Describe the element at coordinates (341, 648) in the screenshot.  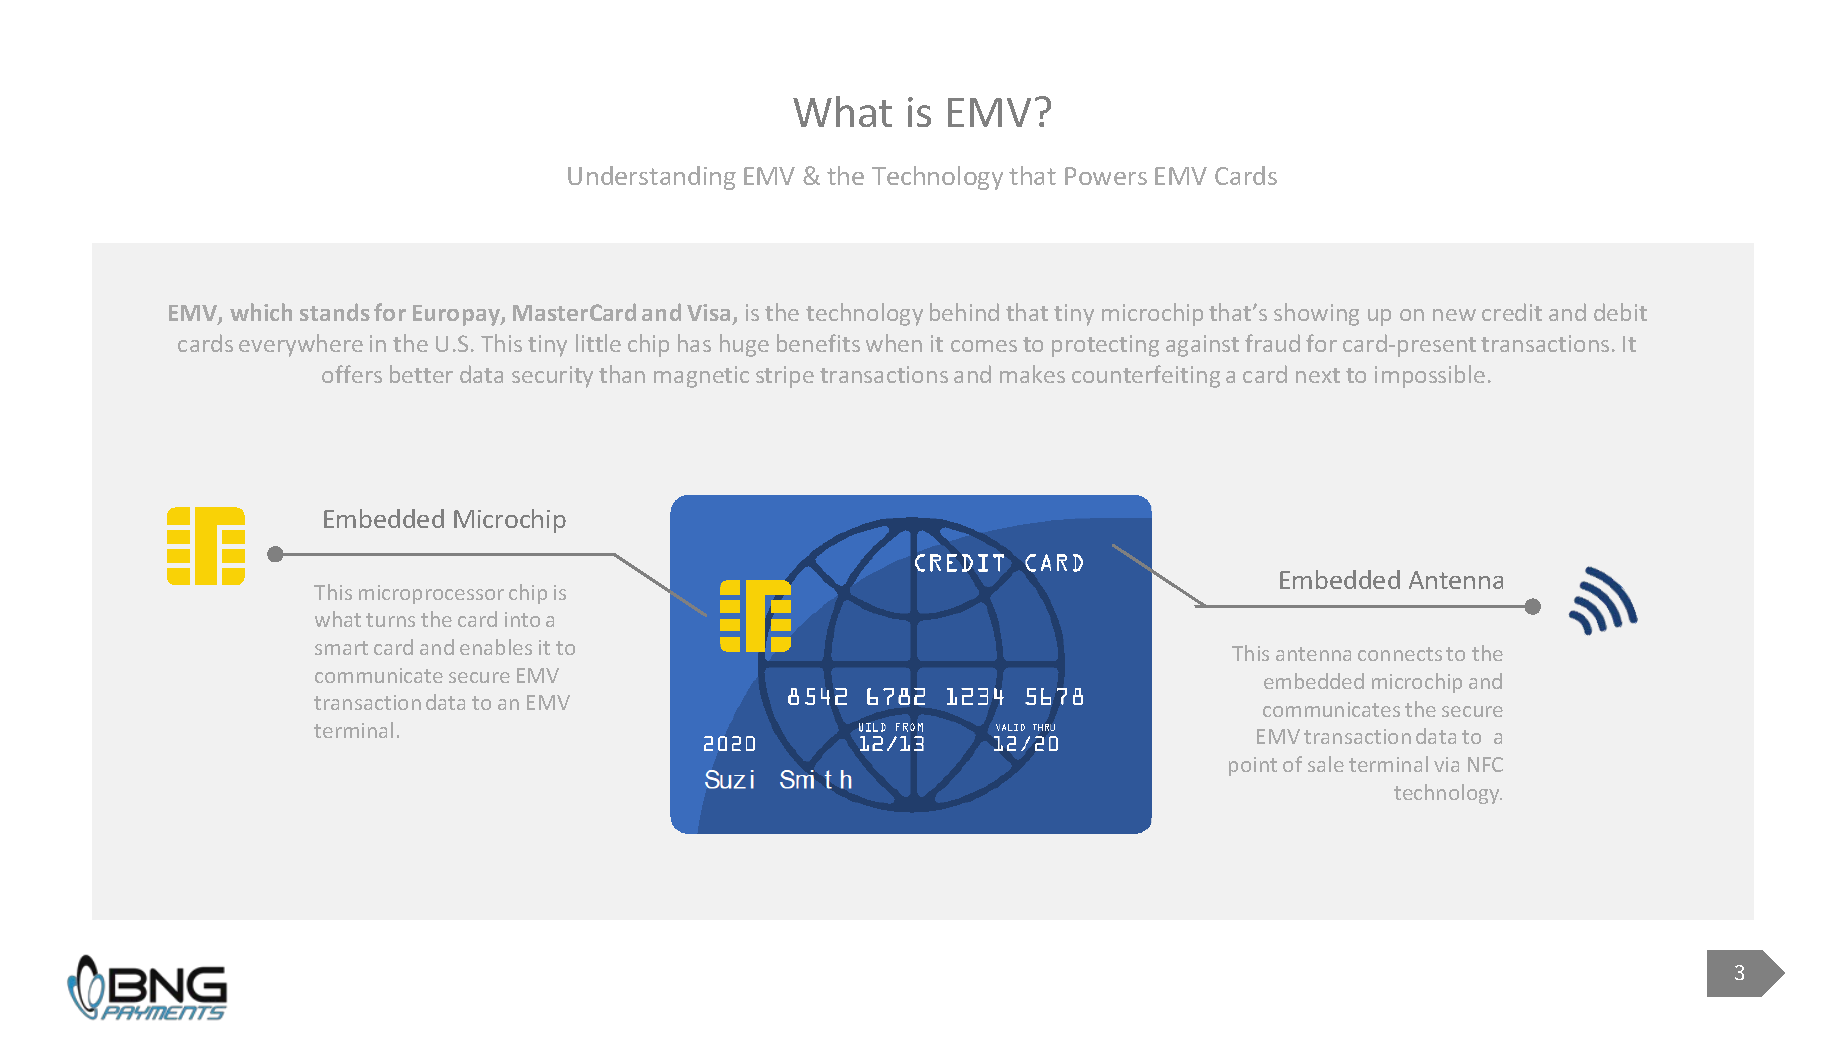
I see `smart` at that location.
